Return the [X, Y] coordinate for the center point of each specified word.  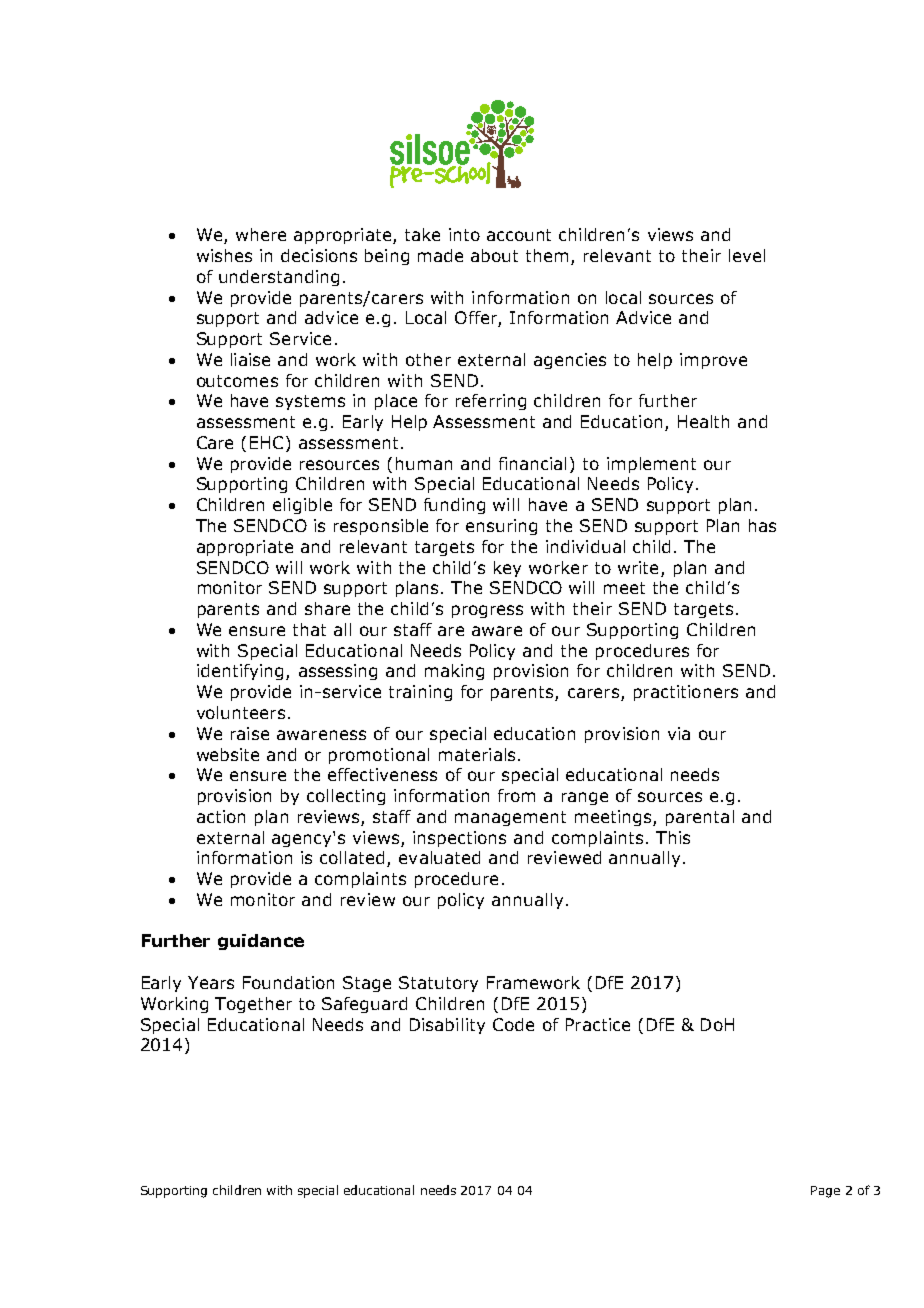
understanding [279, 278]
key [507, 569]
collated [352, 857]
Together [253, 1005]
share [327, 608]
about [494, 255]
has [762, 525]
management [510, 818]
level [747, 255]
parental [700, 818]
